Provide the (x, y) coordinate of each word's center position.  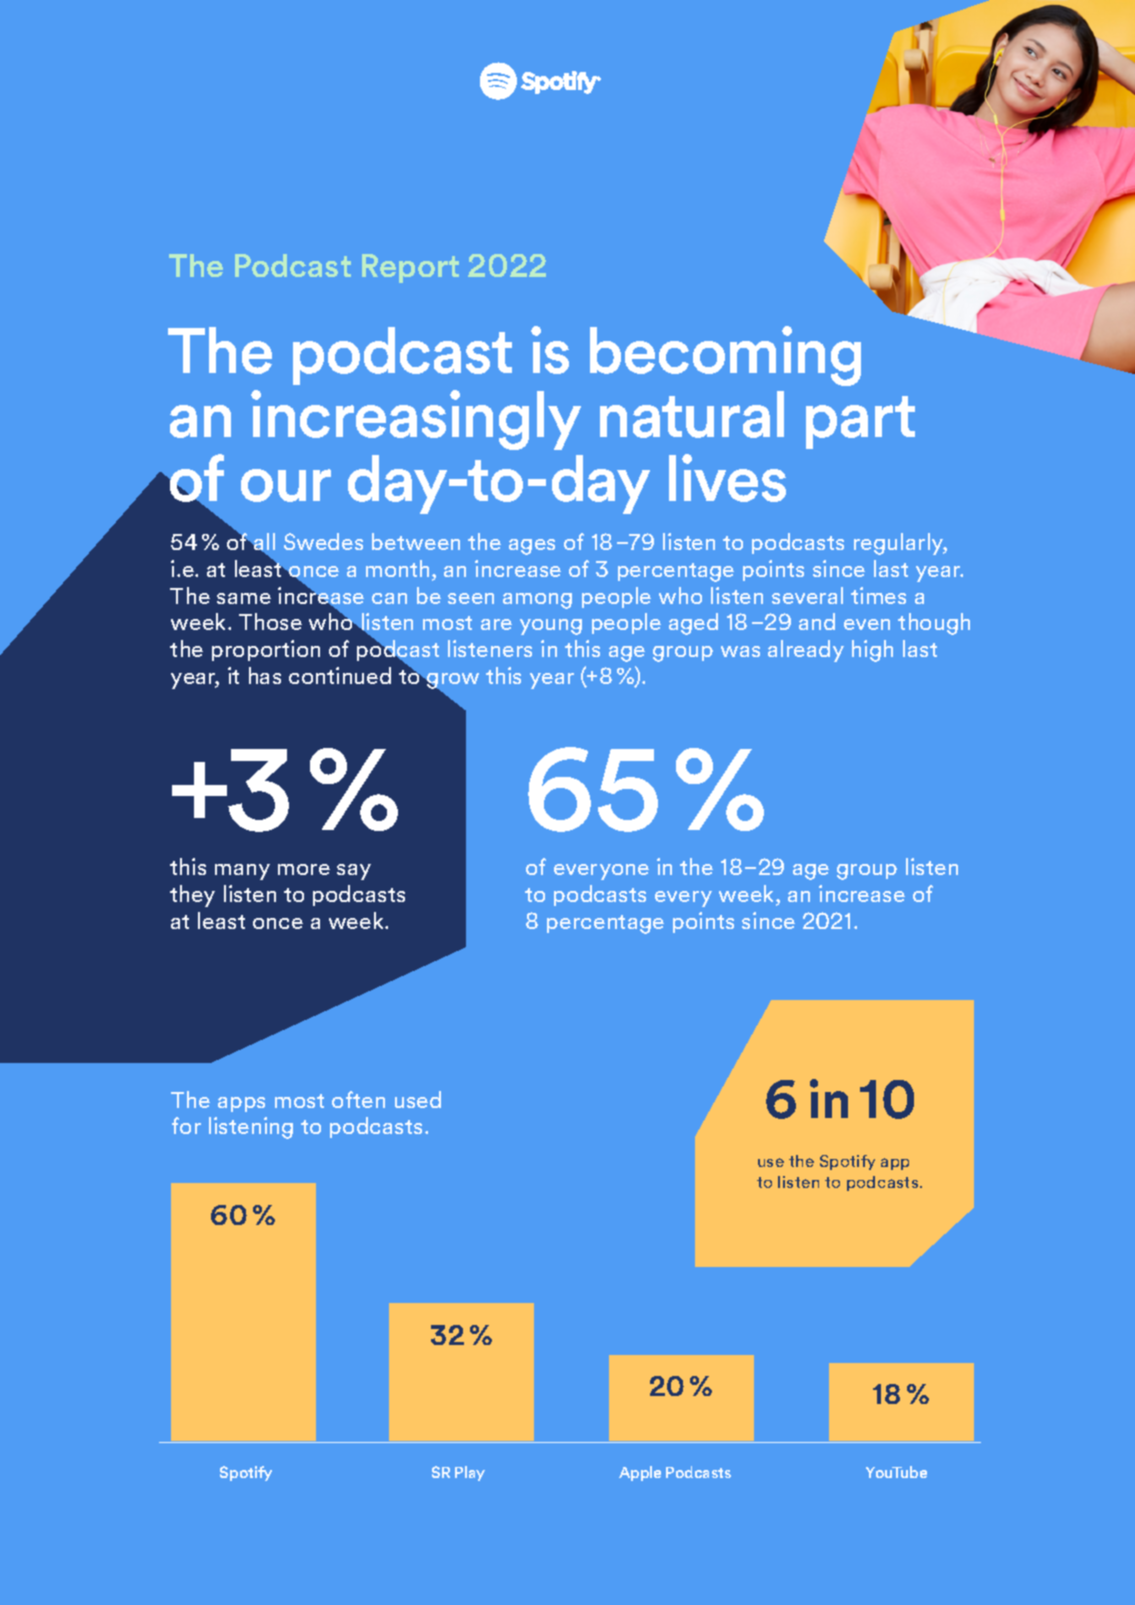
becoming (725, 356)
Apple (640, 1473)
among (537, 601)
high (872, 651)
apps (241, 1104)
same (244, 598)
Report (410, 268)
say (354, 872)
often (358, 1099)
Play (470, 1473)
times (878, 595)
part (860, 422)
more (304, 869)
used (418, 1099)
